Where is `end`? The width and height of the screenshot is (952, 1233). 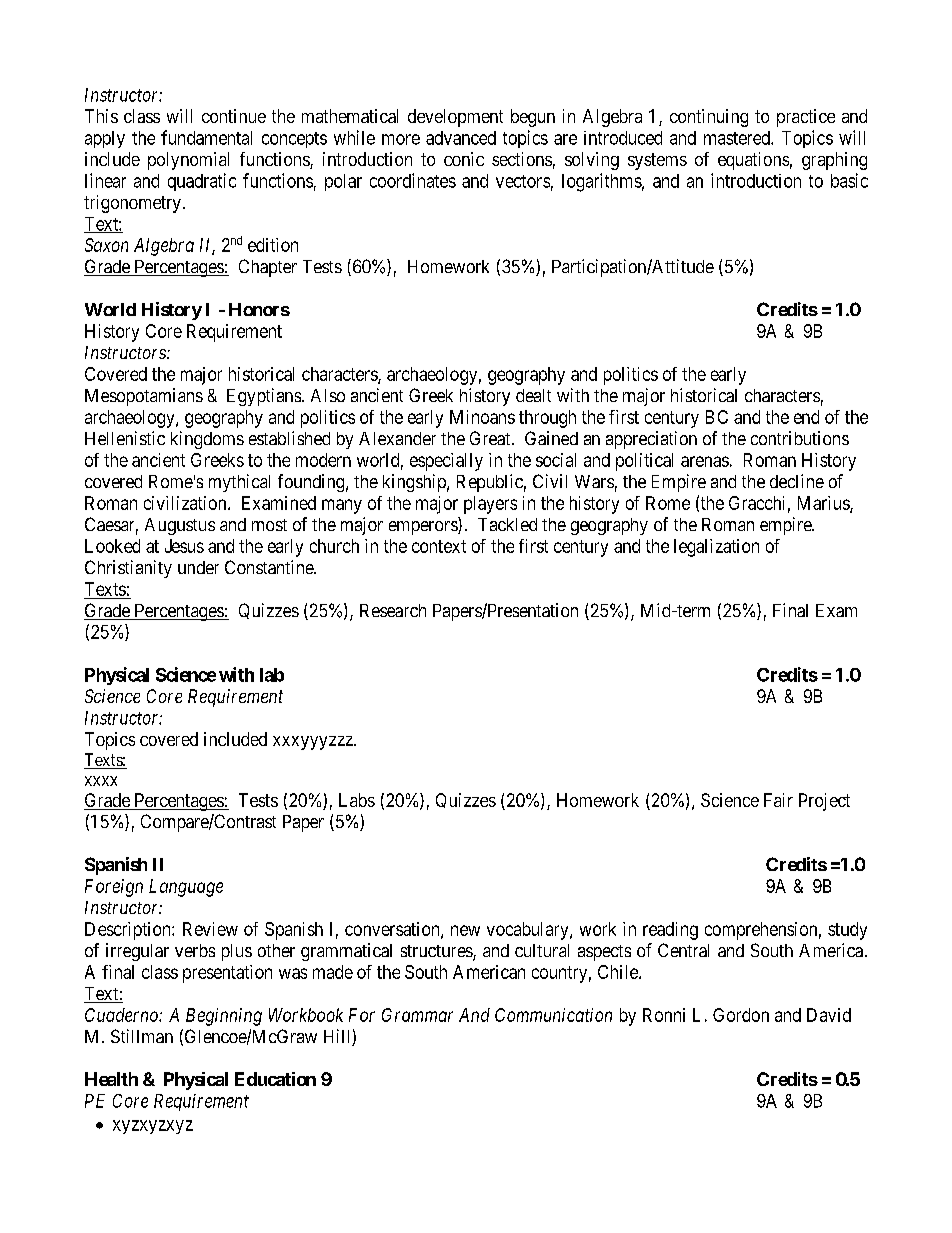 end is located at coordinates (806, 417).
